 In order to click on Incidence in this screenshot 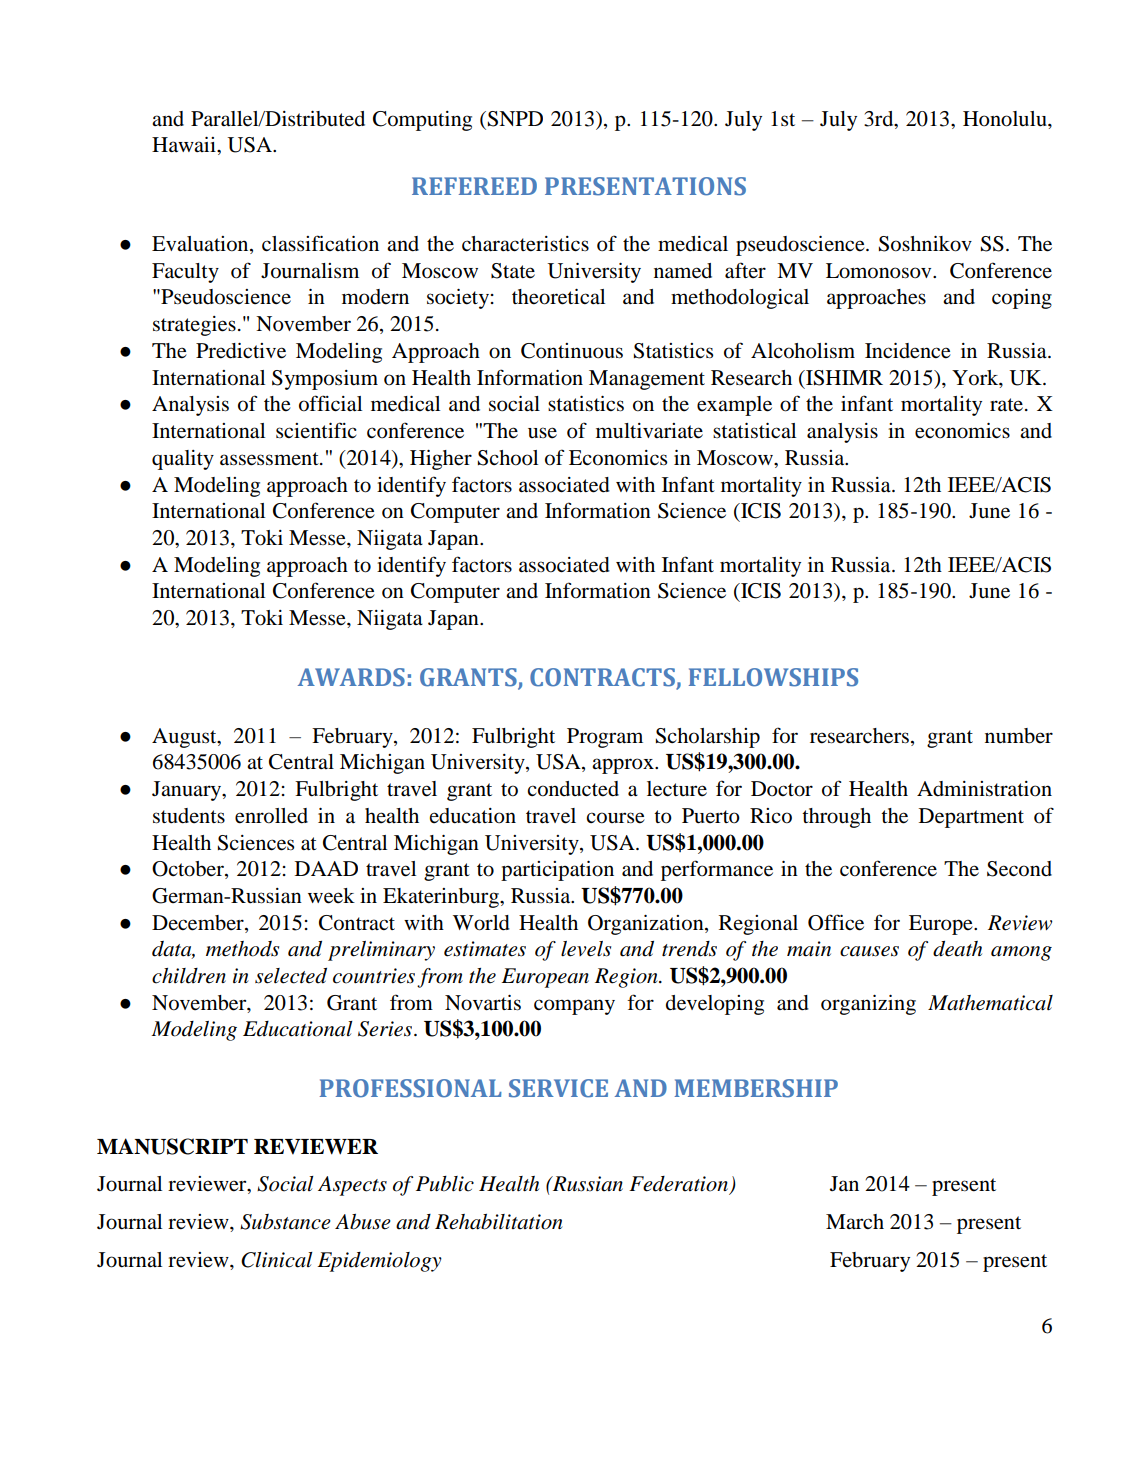, I will do `click(908, 351)`.
